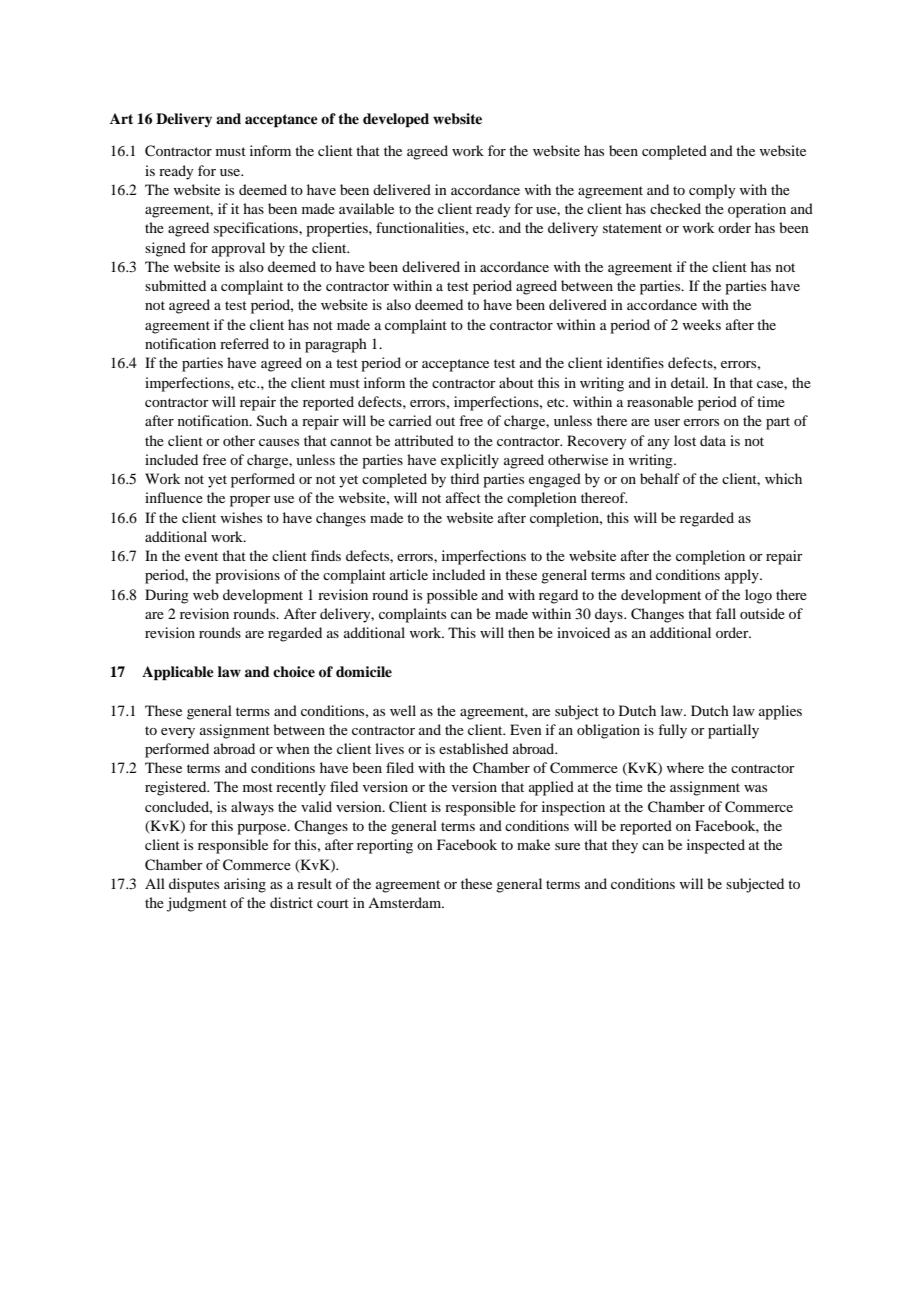 The width and height of the screenshot is (924, 1308). I want to click on detail, so click(689, 382).
